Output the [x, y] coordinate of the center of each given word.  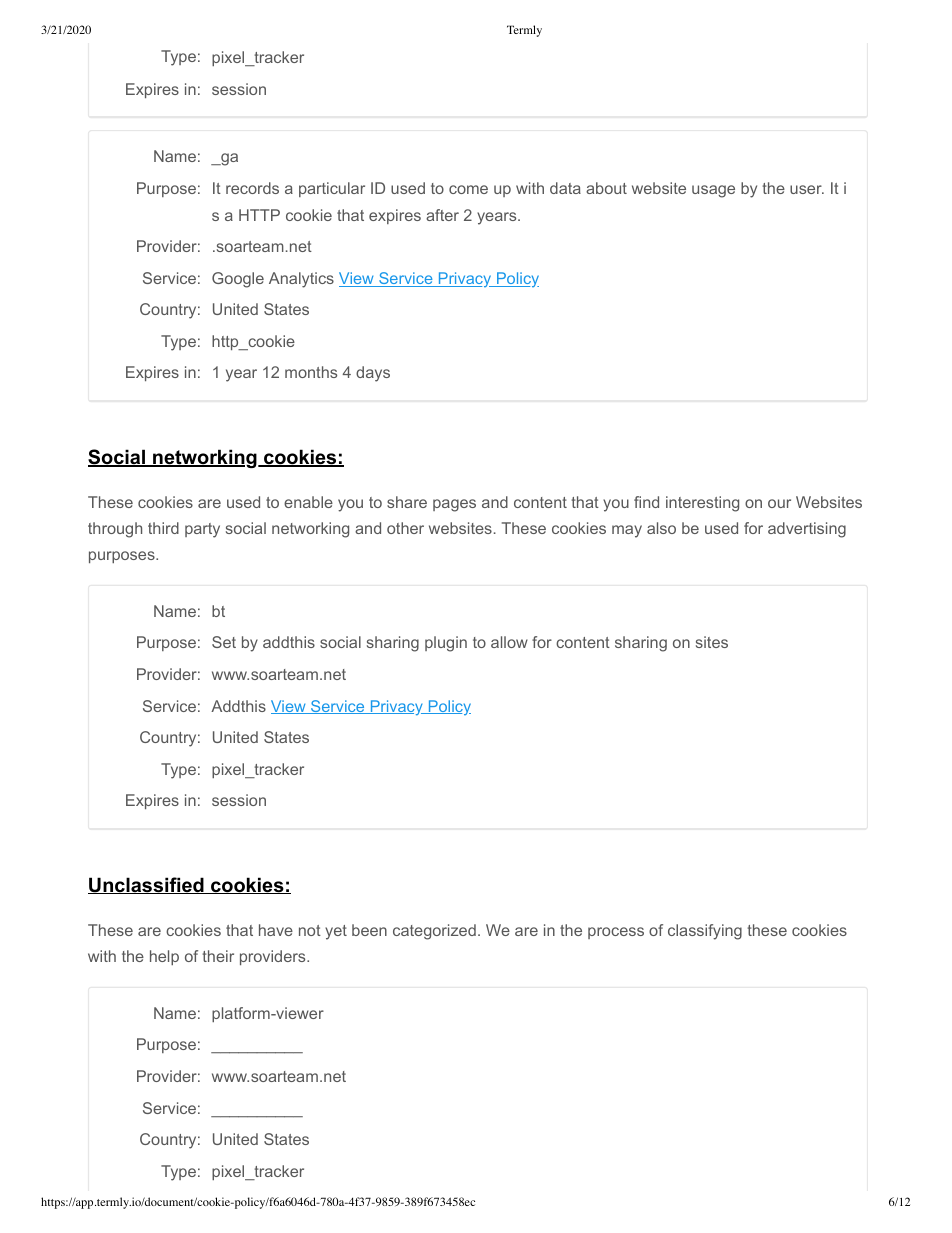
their [218, 956]
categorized [434, 932]
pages [454, 505]
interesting [702, 504]
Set [224, 642]
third [163, 528]
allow [509, 642]
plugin [446, 644]
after [442, 215]
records [252, 188]
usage [713, 191]
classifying [705, 932]
